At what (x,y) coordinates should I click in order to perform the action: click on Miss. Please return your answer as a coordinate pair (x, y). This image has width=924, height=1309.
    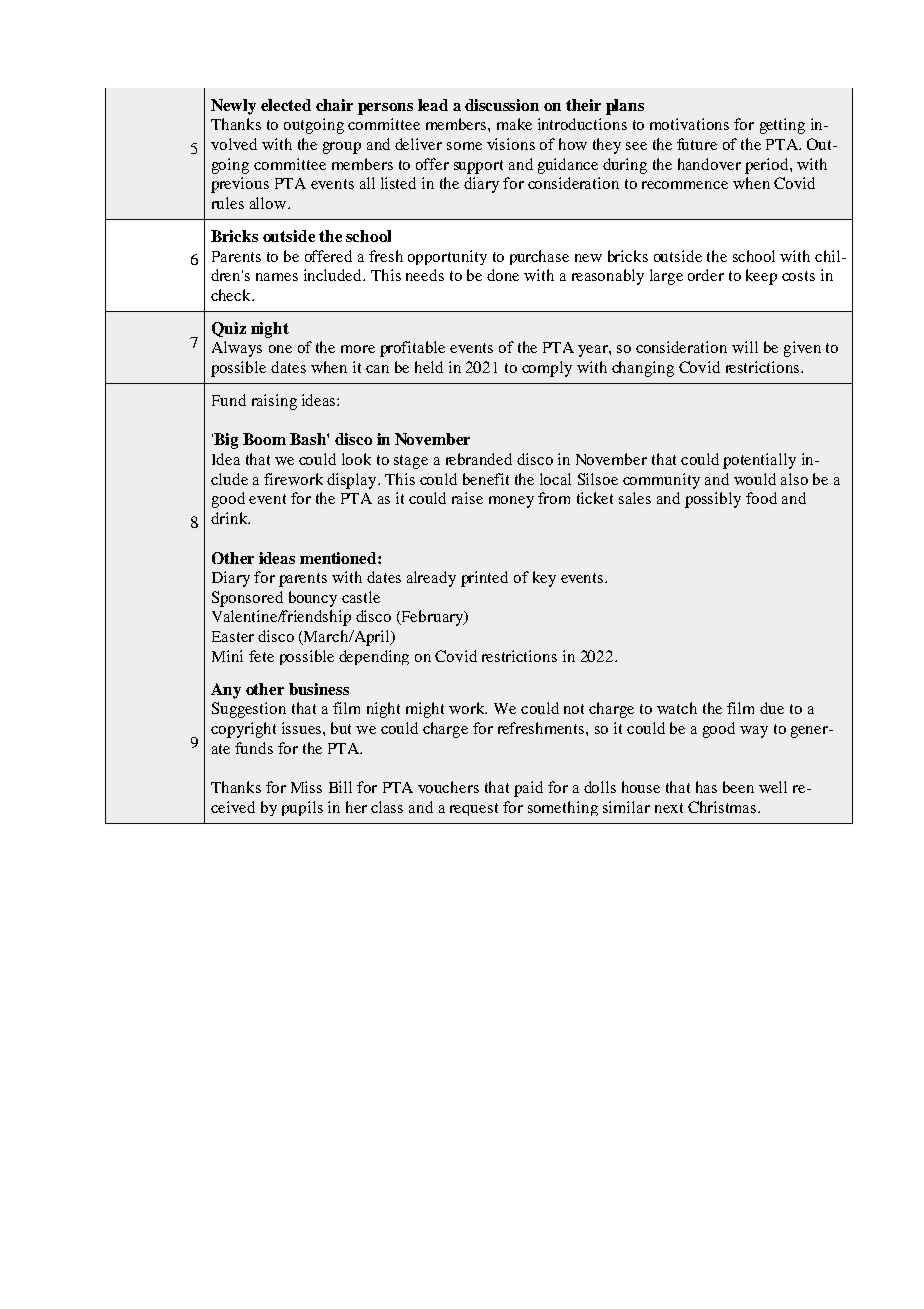
    Looking at the image, I should click on (306, 787).
